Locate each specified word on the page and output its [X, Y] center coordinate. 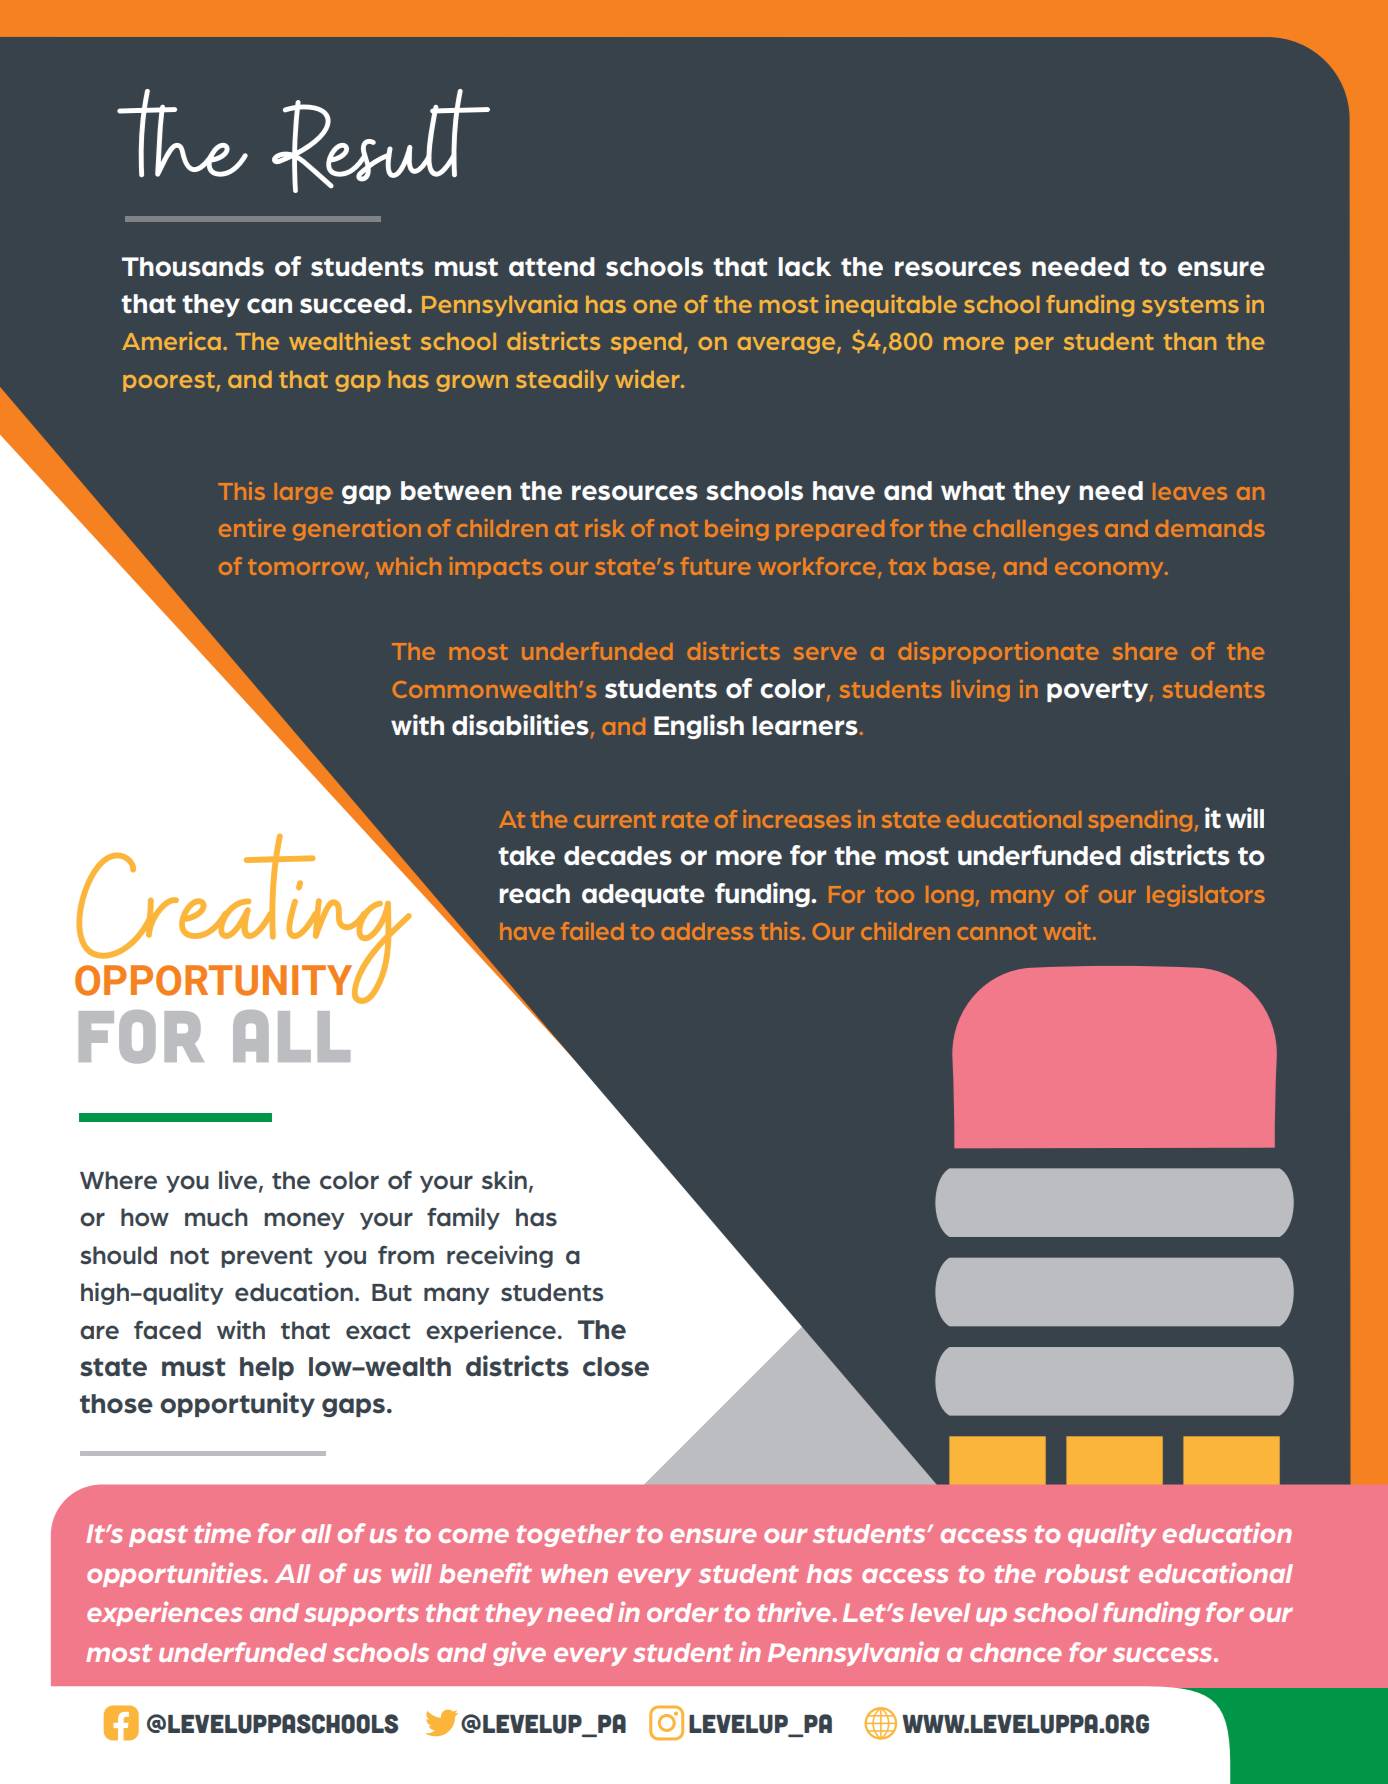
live [238, 1179]
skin [504, 1180]
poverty [1099, 691]
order [682, 1612]
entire [252, 528]
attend [552, 267]
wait [1069, 931]
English [699, 726]
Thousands [193, 267]
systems [1190, 307]
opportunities [175, 1574]
